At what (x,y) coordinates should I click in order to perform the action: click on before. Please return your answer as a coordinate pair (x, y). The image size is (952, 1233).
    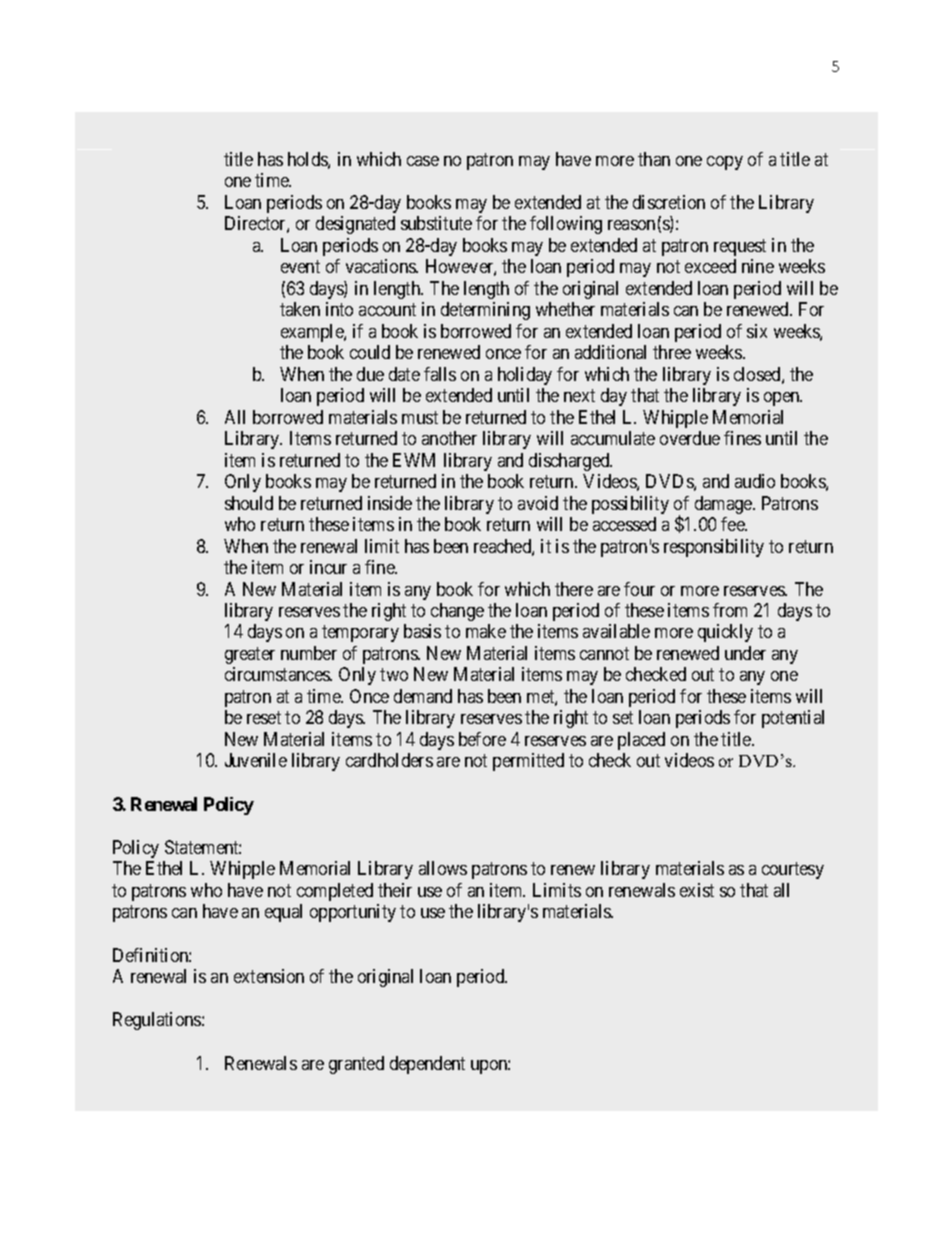
    Looking at the image, I should click on (482, 739).
